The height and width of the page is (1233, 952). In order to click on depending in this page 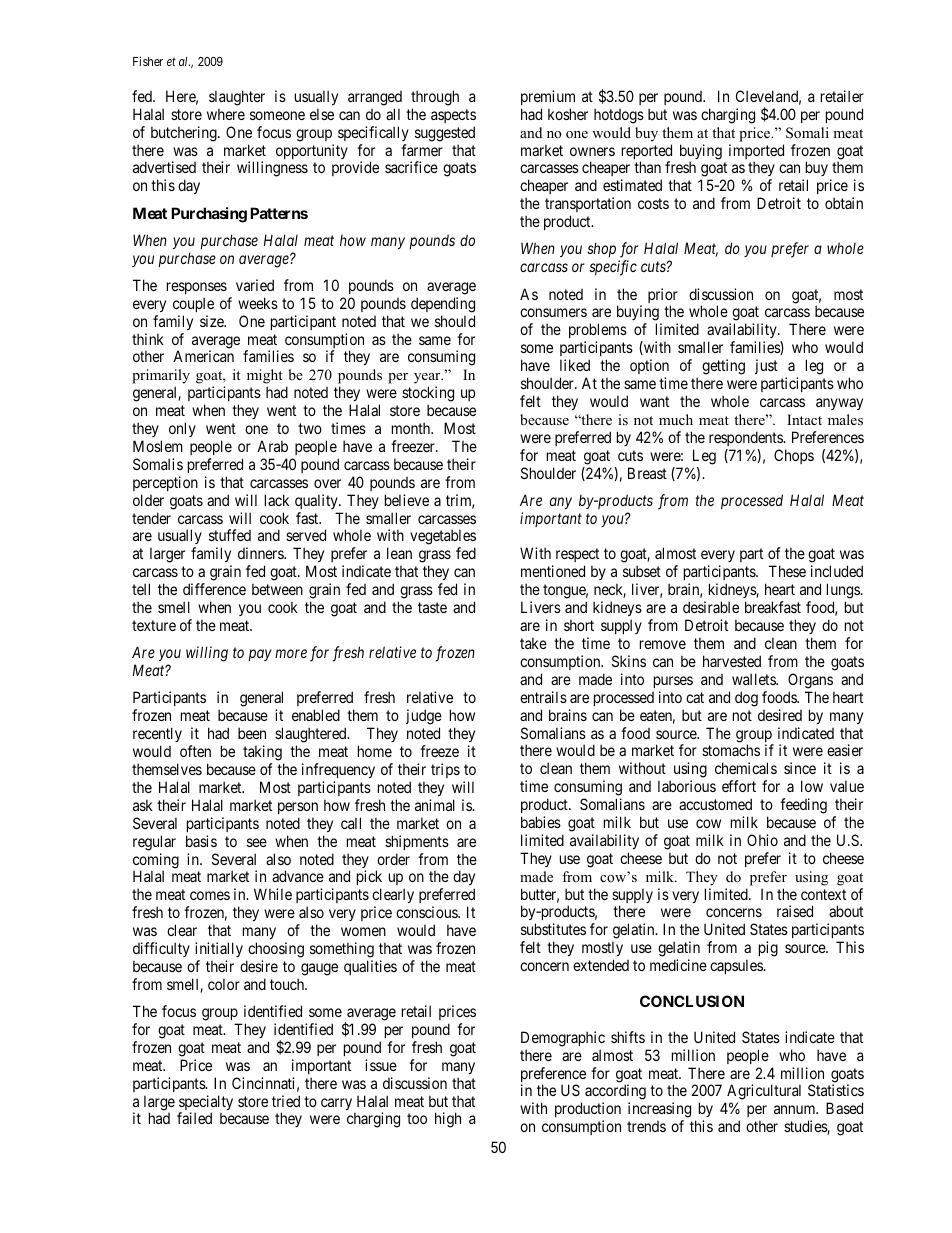, I will do `click(443, 305)`.
